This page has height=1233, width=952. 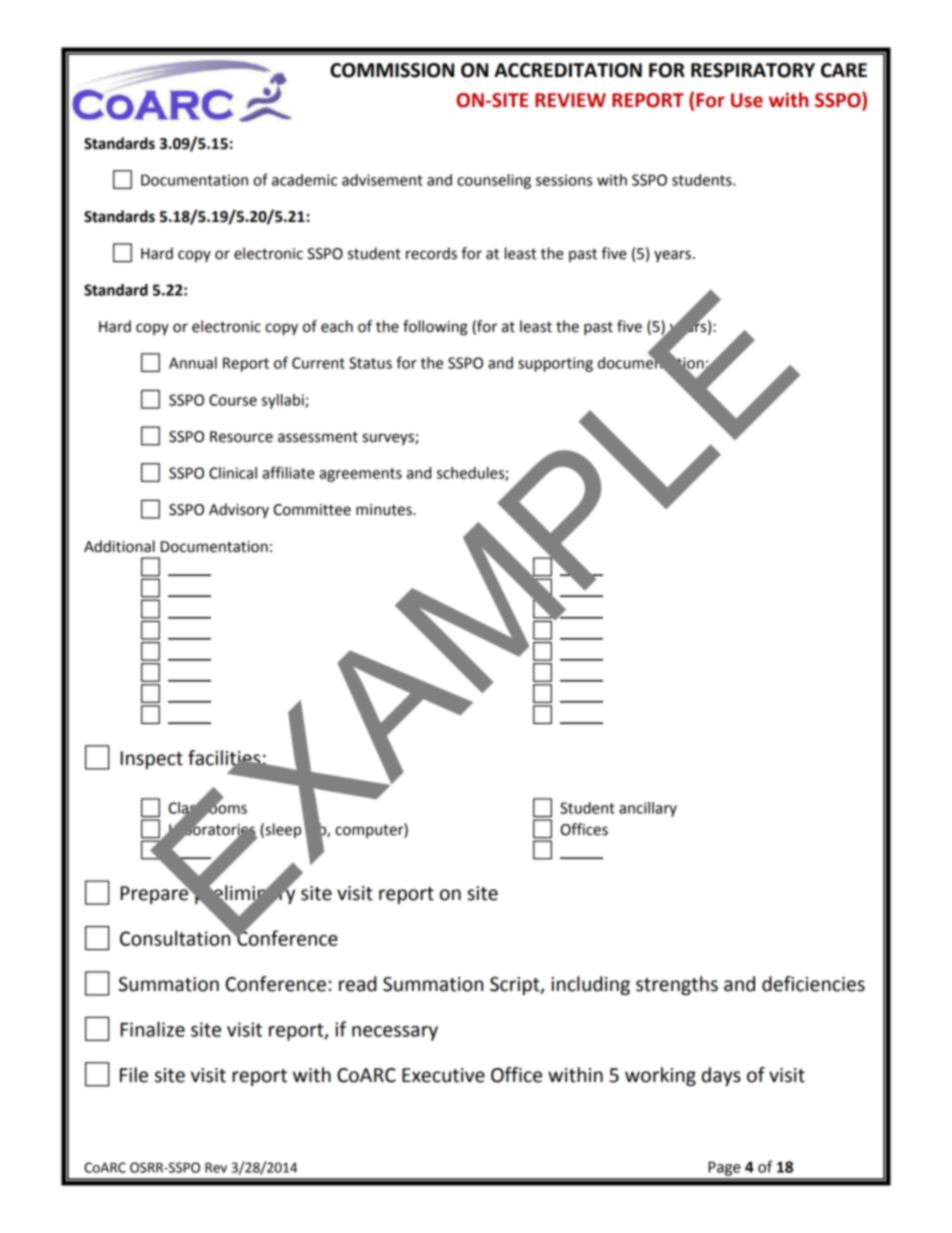 What do you see at coordinates (570, 100) in the page?
I see `REVIEW` at bounding box center [570, 100].
